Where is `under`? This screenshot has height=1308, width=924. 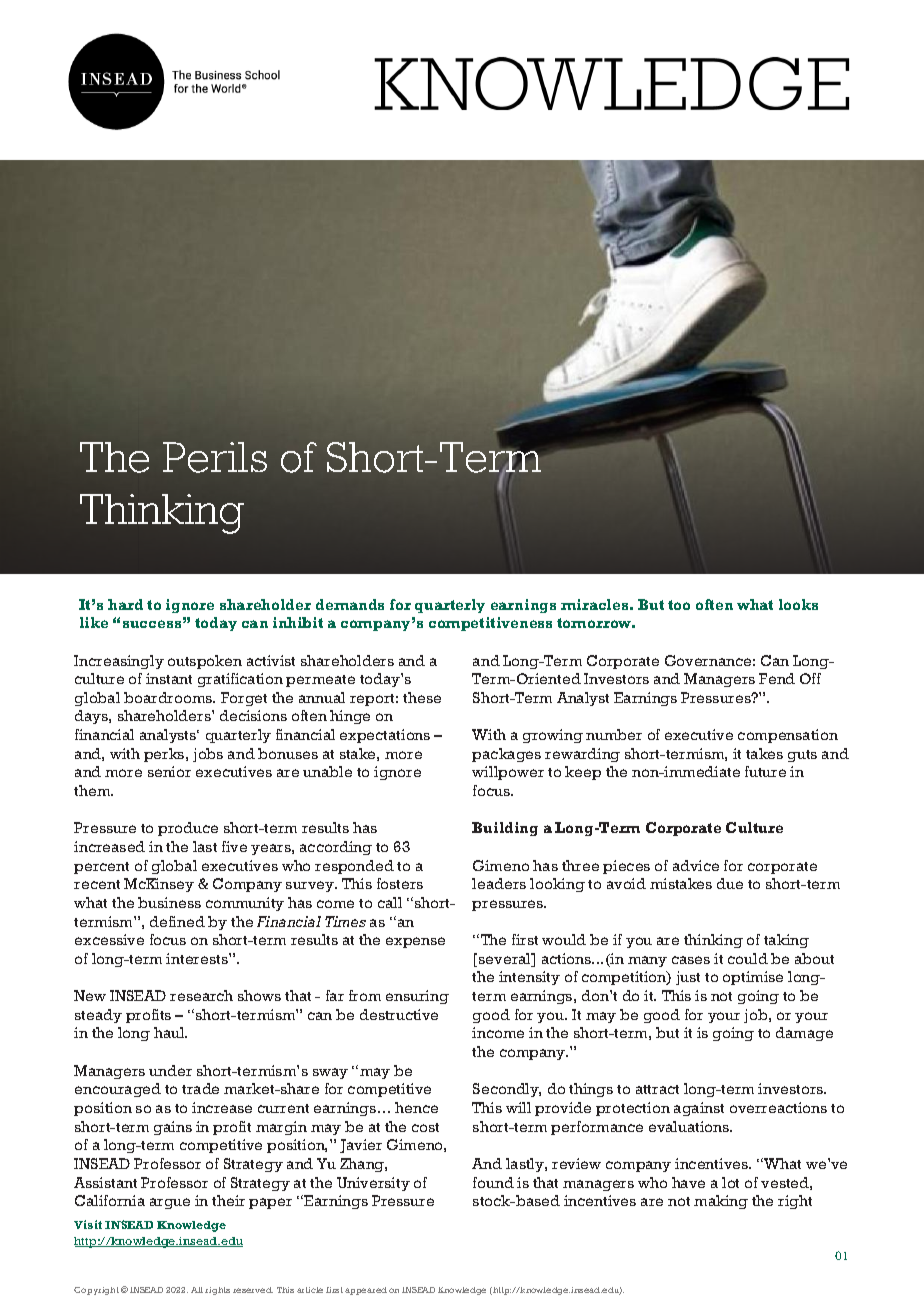
under is located at coordinates (170, 1070).
